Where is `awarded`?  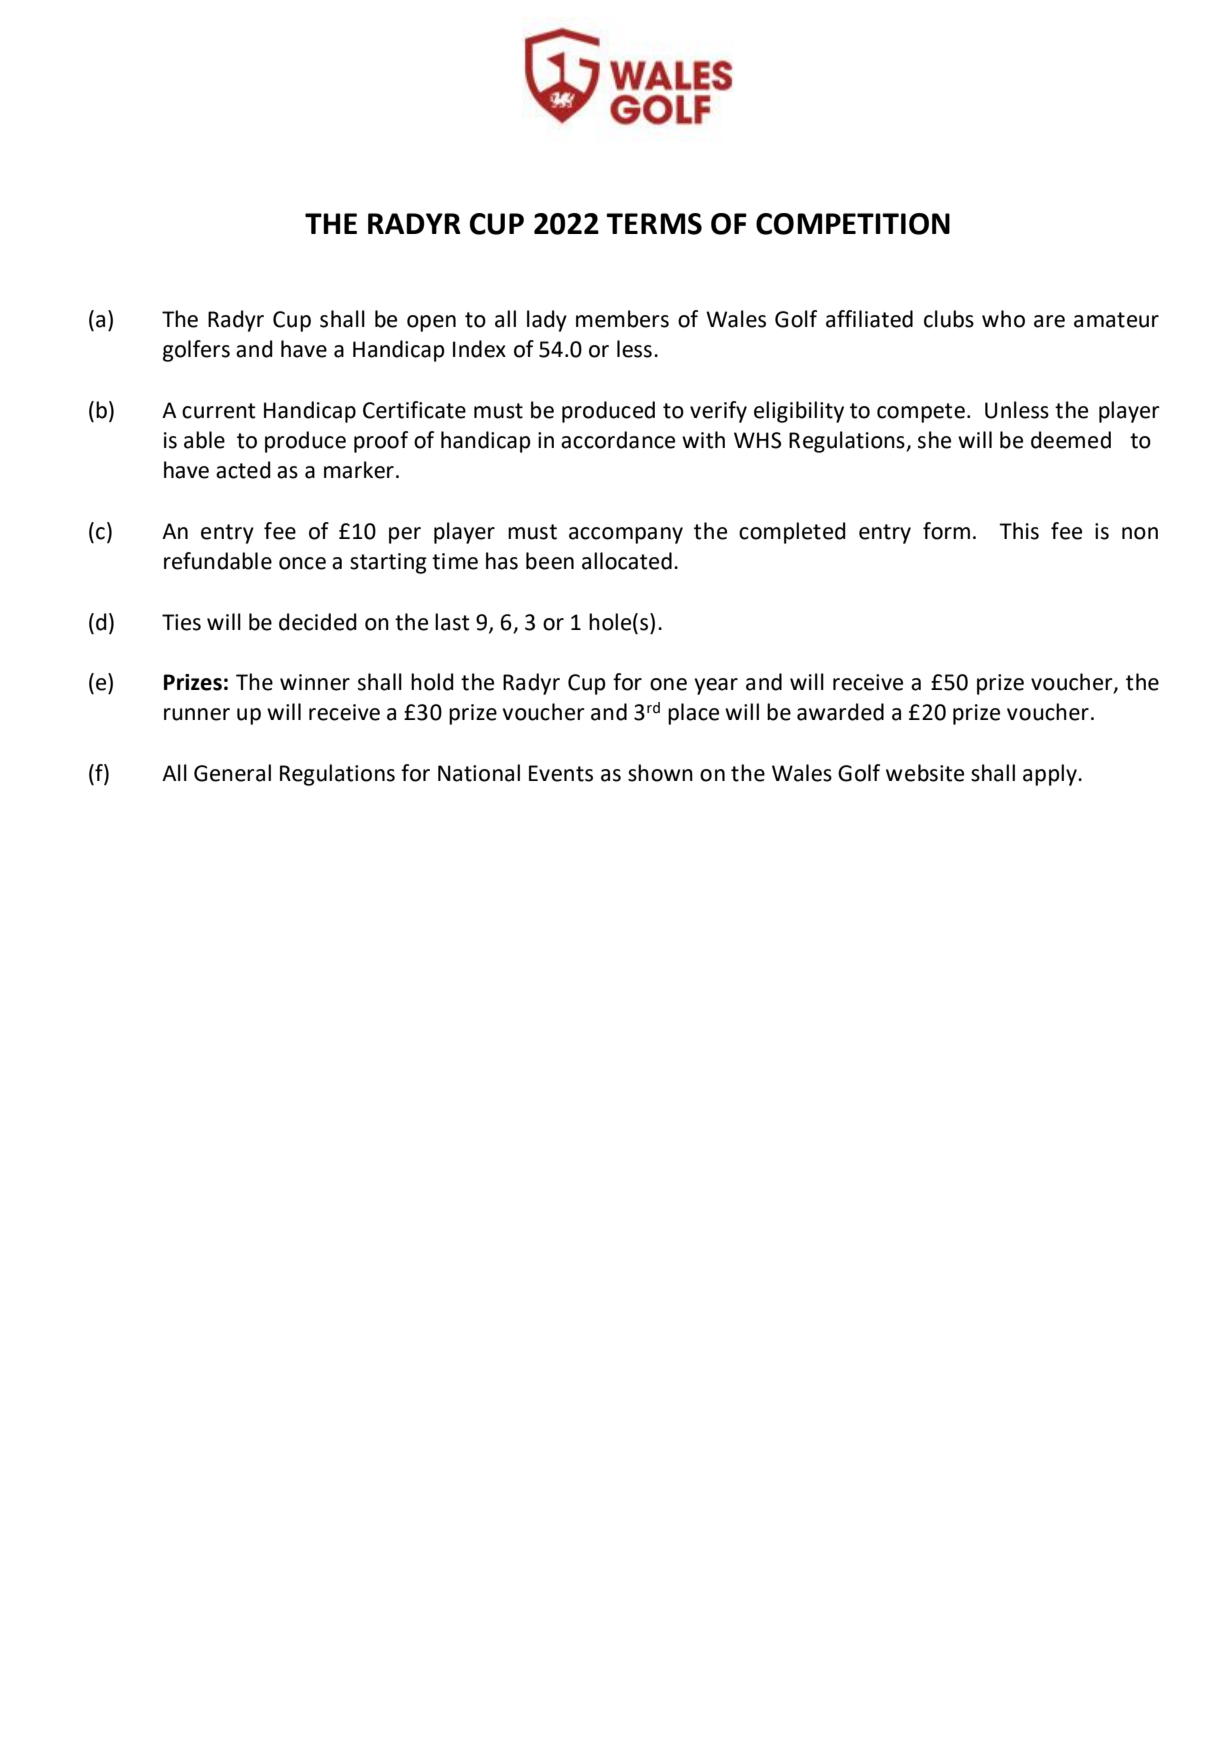
awarded is located at coordinates (840, 712).
